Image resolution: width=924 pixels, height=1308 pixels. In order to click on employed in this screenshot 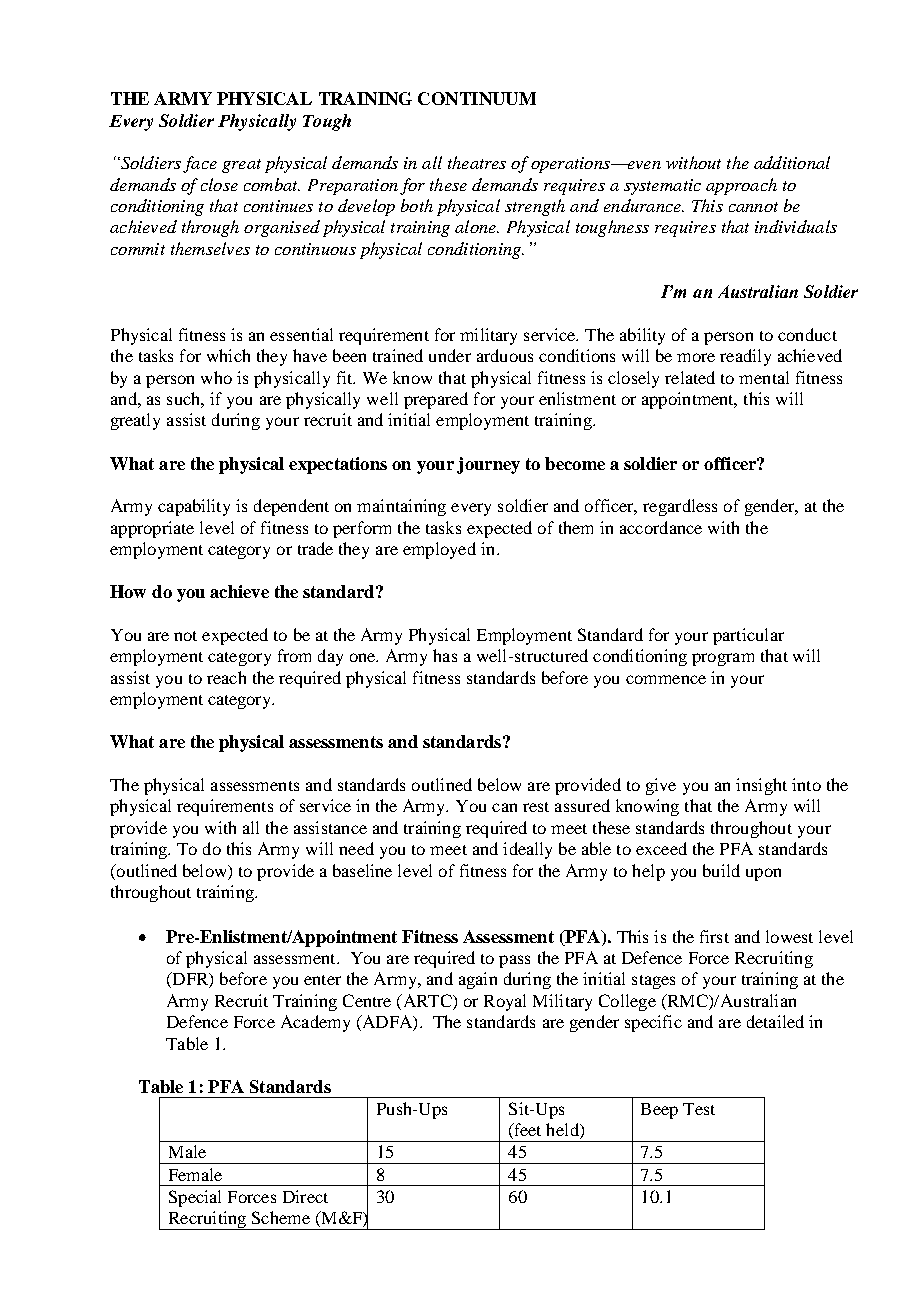, I will do `click(439, 550)`.
